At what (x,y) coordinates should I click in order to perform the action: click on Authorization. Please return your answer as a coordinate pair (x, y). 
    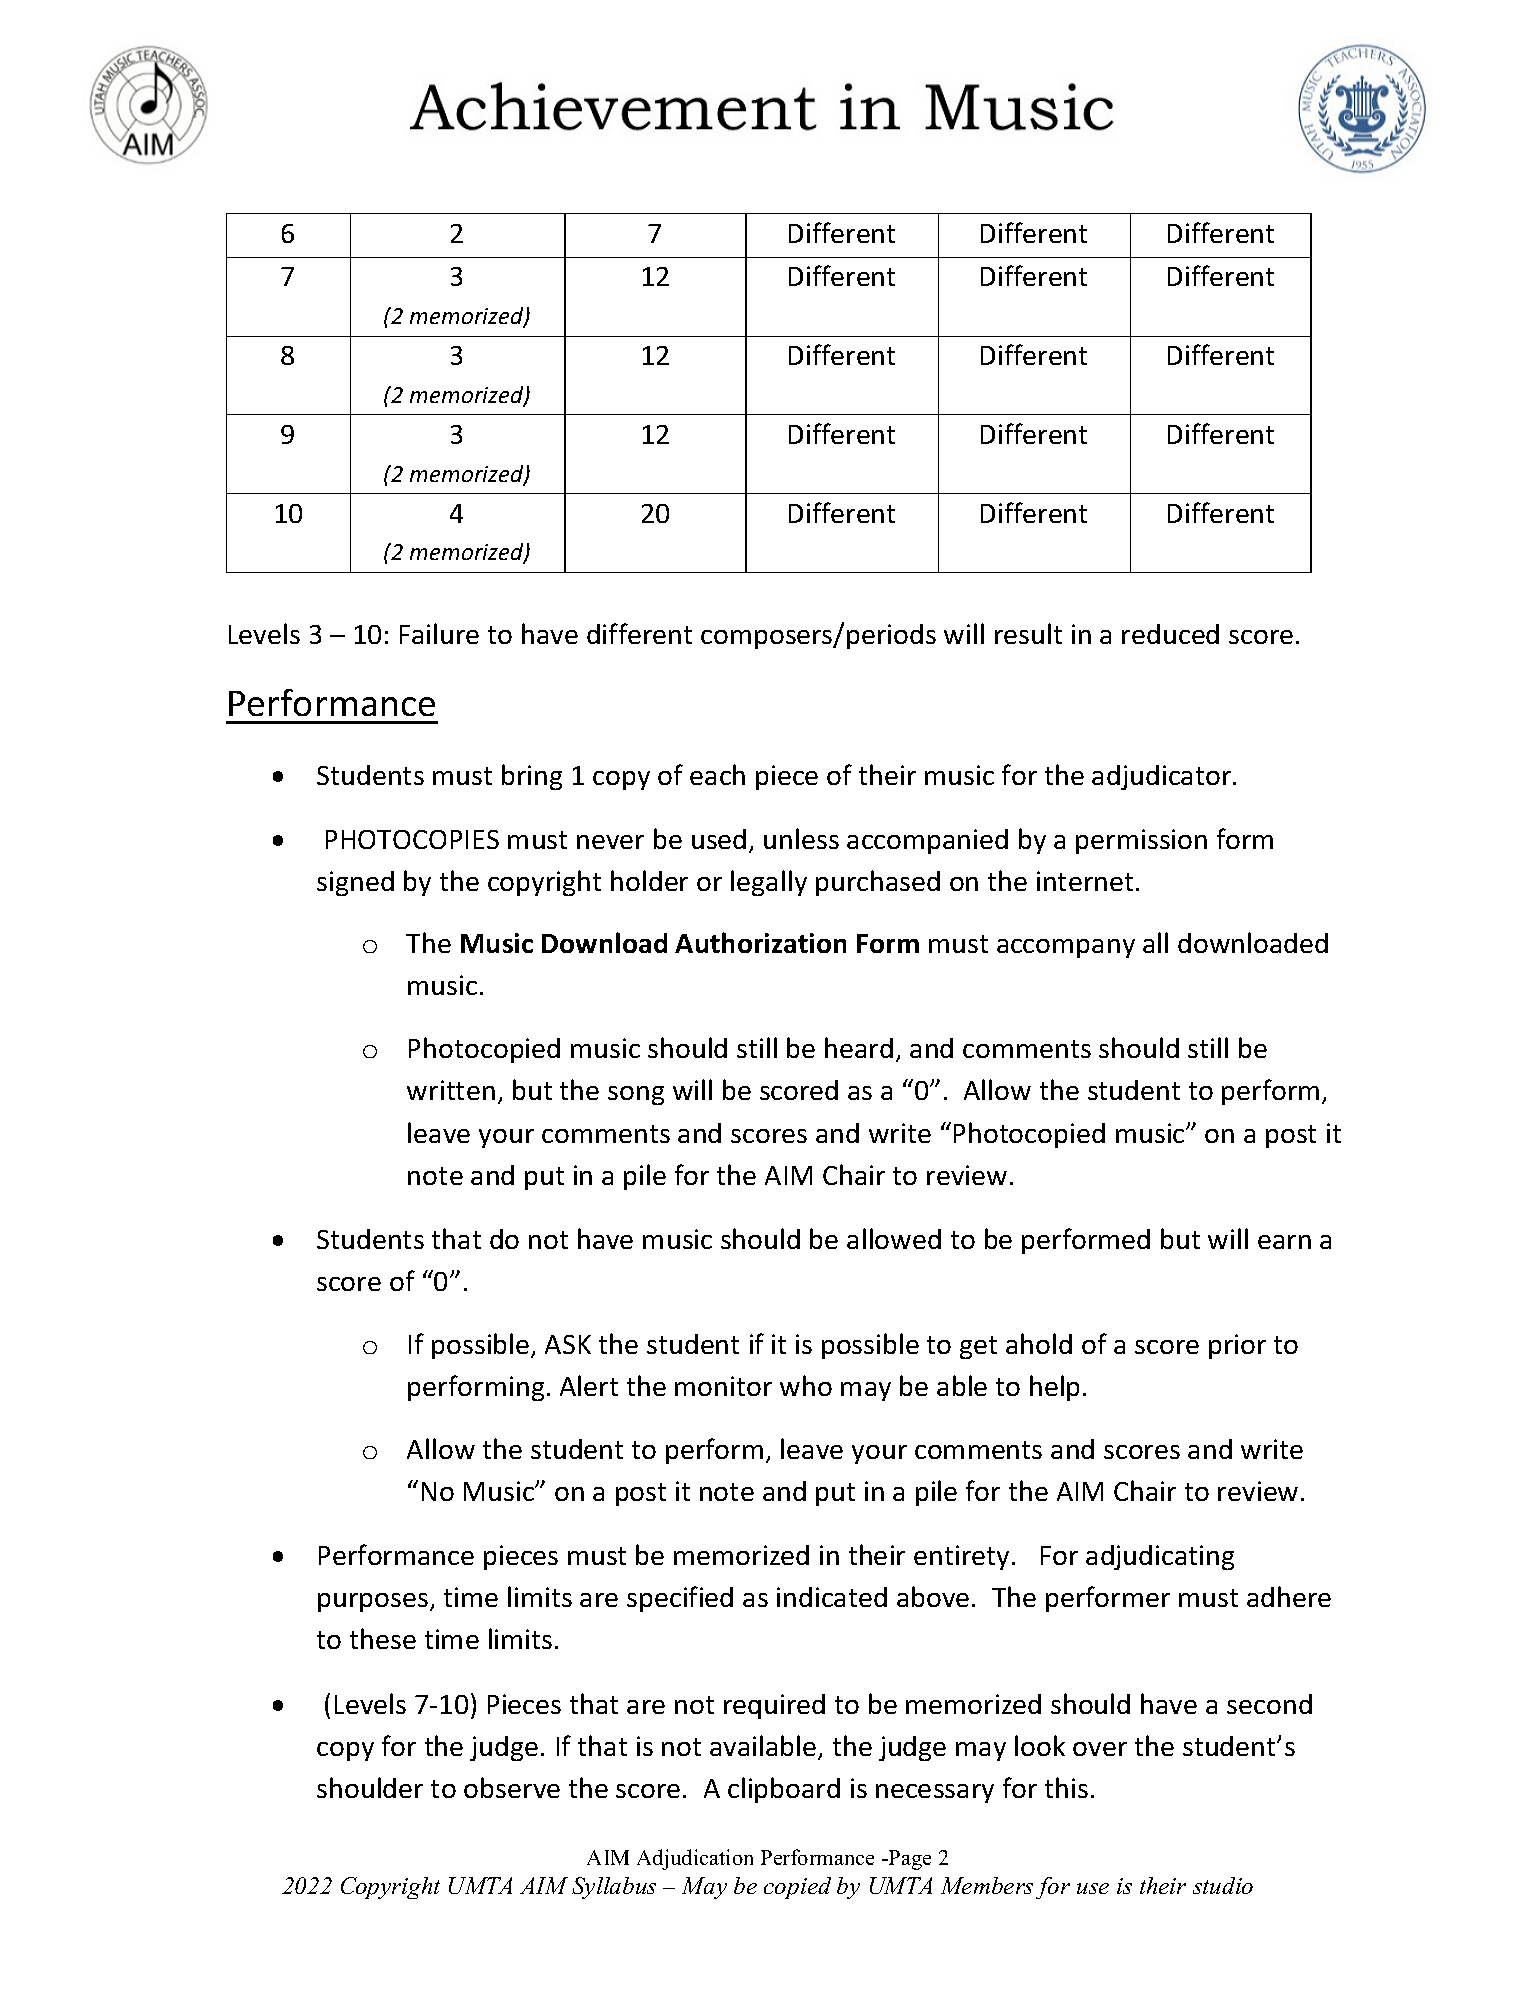
    Looking at the image, I should click on (760, 942).
